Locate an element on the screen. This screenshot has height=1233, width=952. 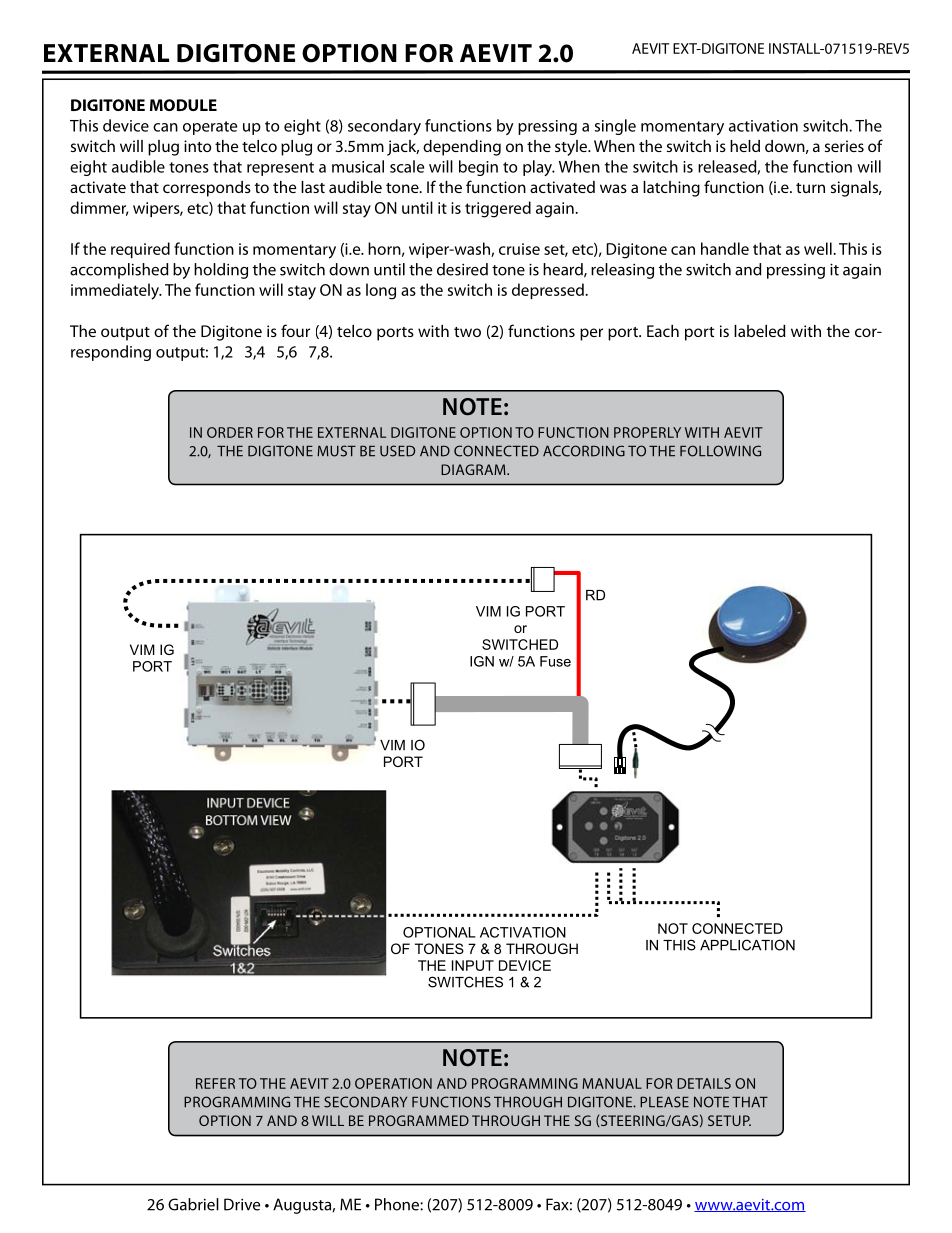
DIAGRAM is located at coordinates (474, 469).
